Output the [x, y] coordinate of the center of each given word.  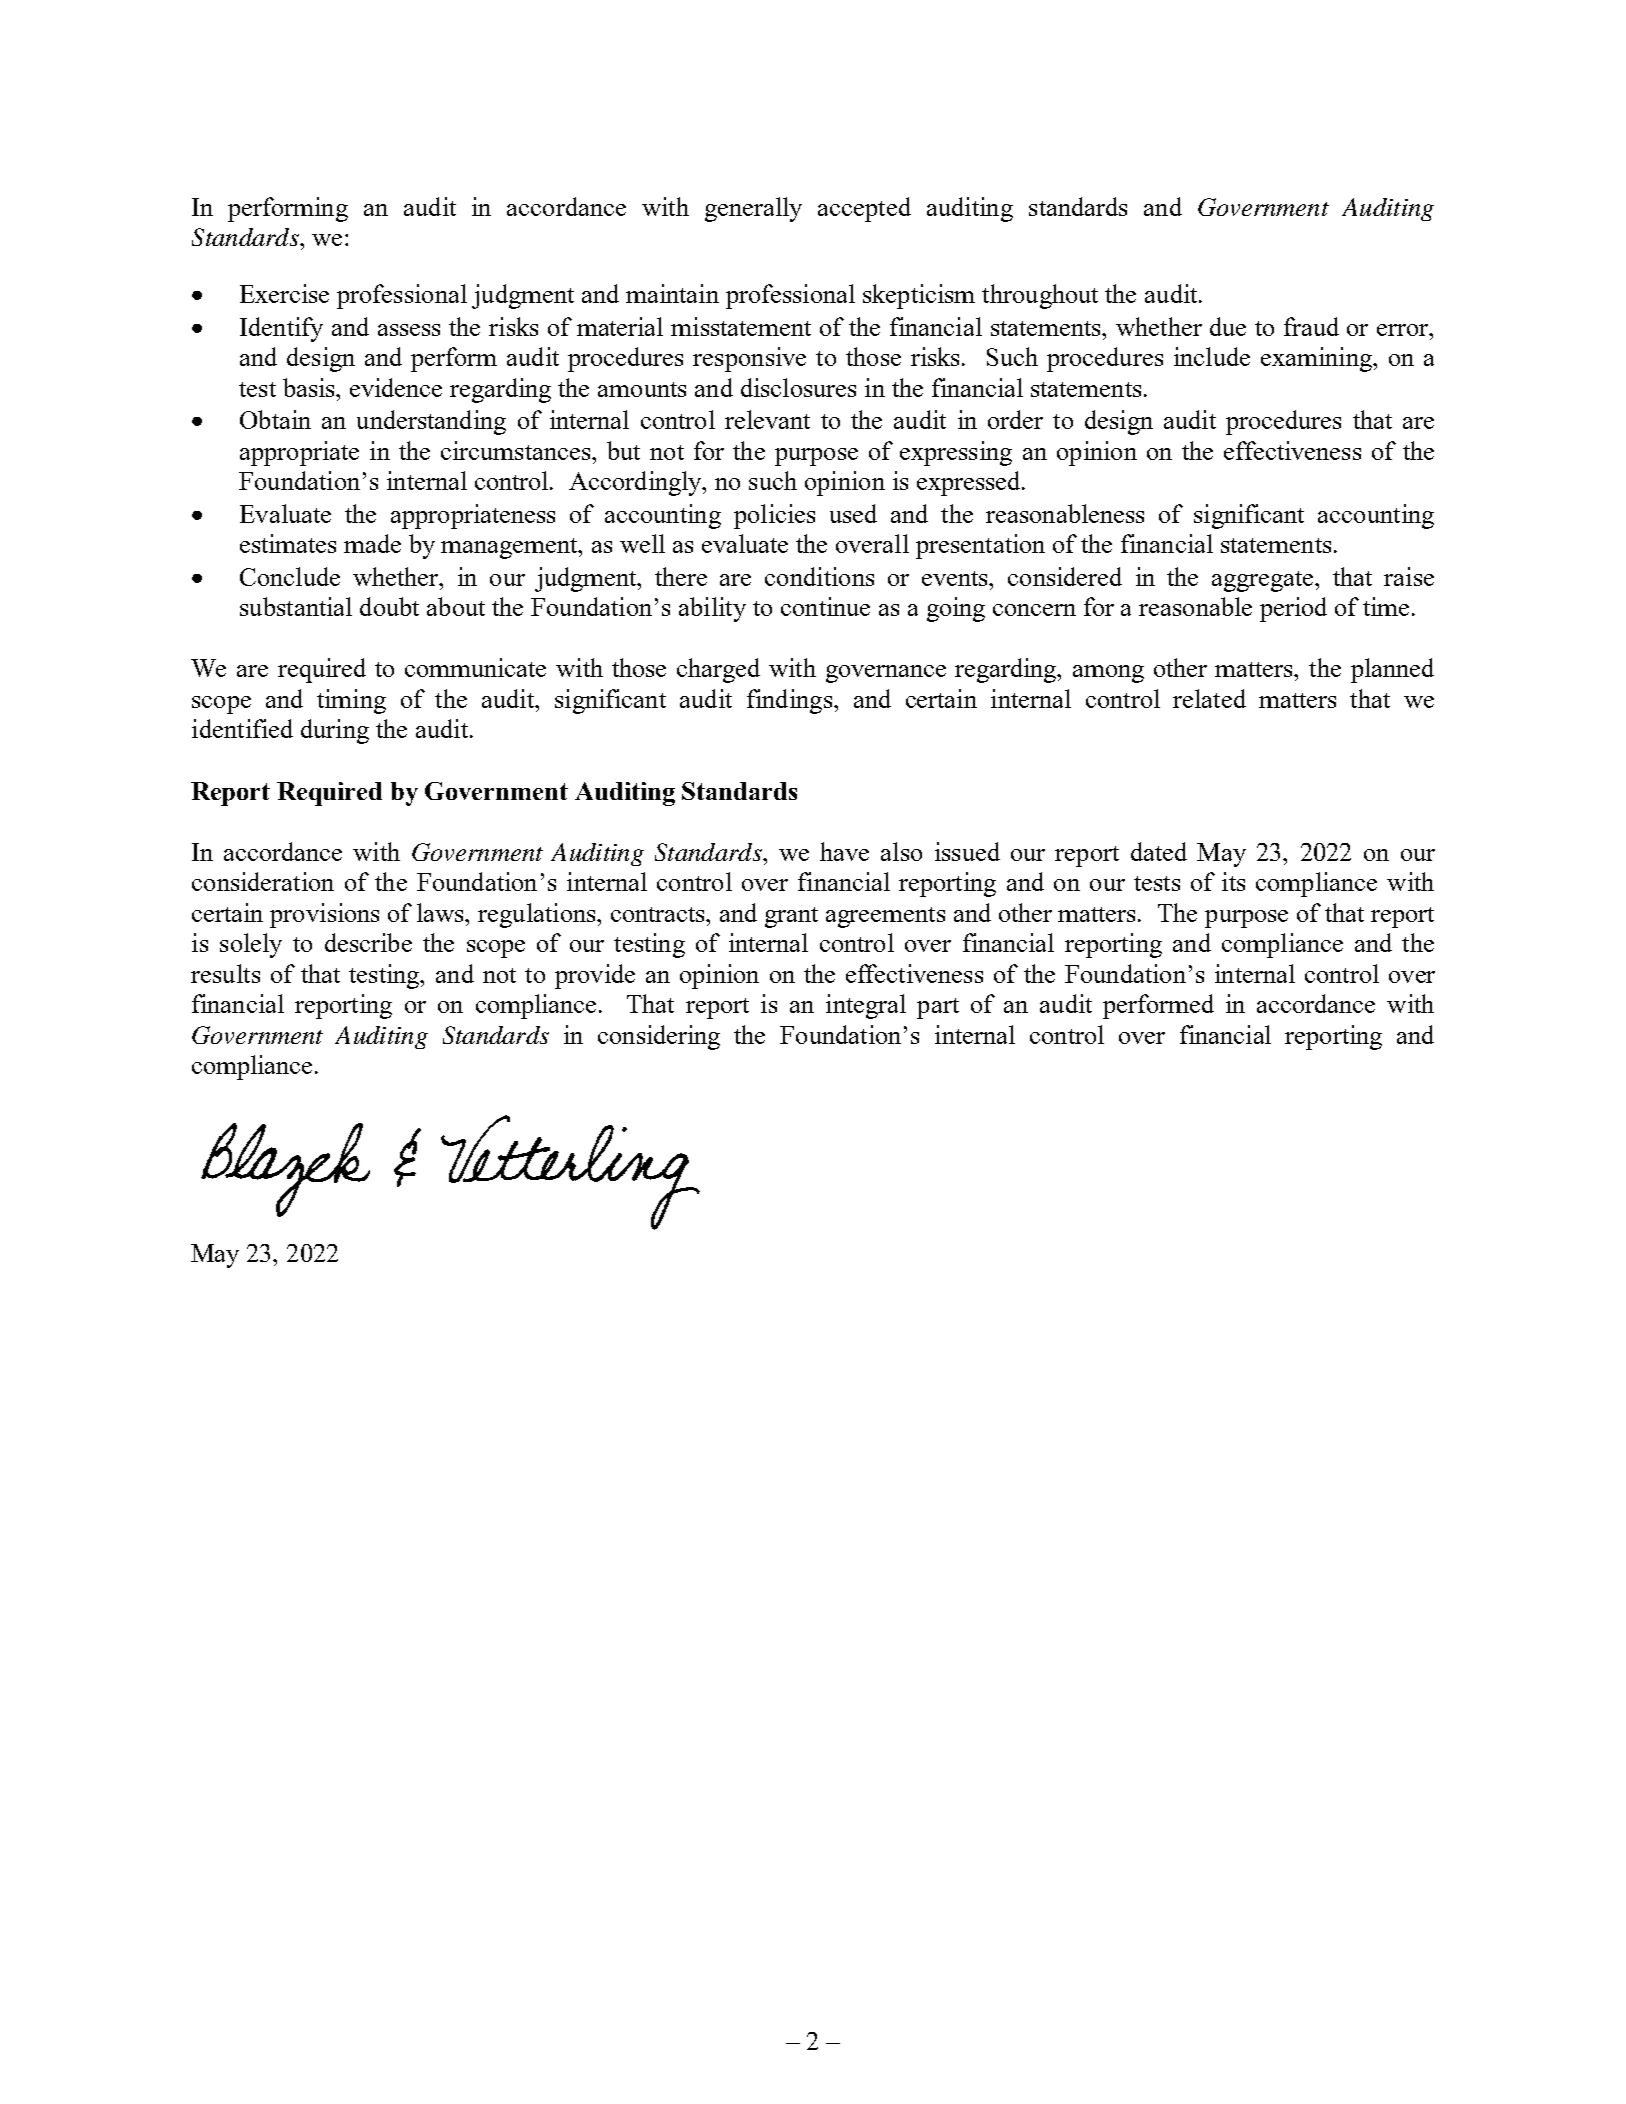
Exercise [284, 293]
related [1209, 698]
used [853, 513]
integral [866, 1006]
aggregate [1264, 581]
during [335, 731]
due [1228, 326]
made [372, 543]
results [225, 973]
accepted [864, 209]
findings [791, 701]
